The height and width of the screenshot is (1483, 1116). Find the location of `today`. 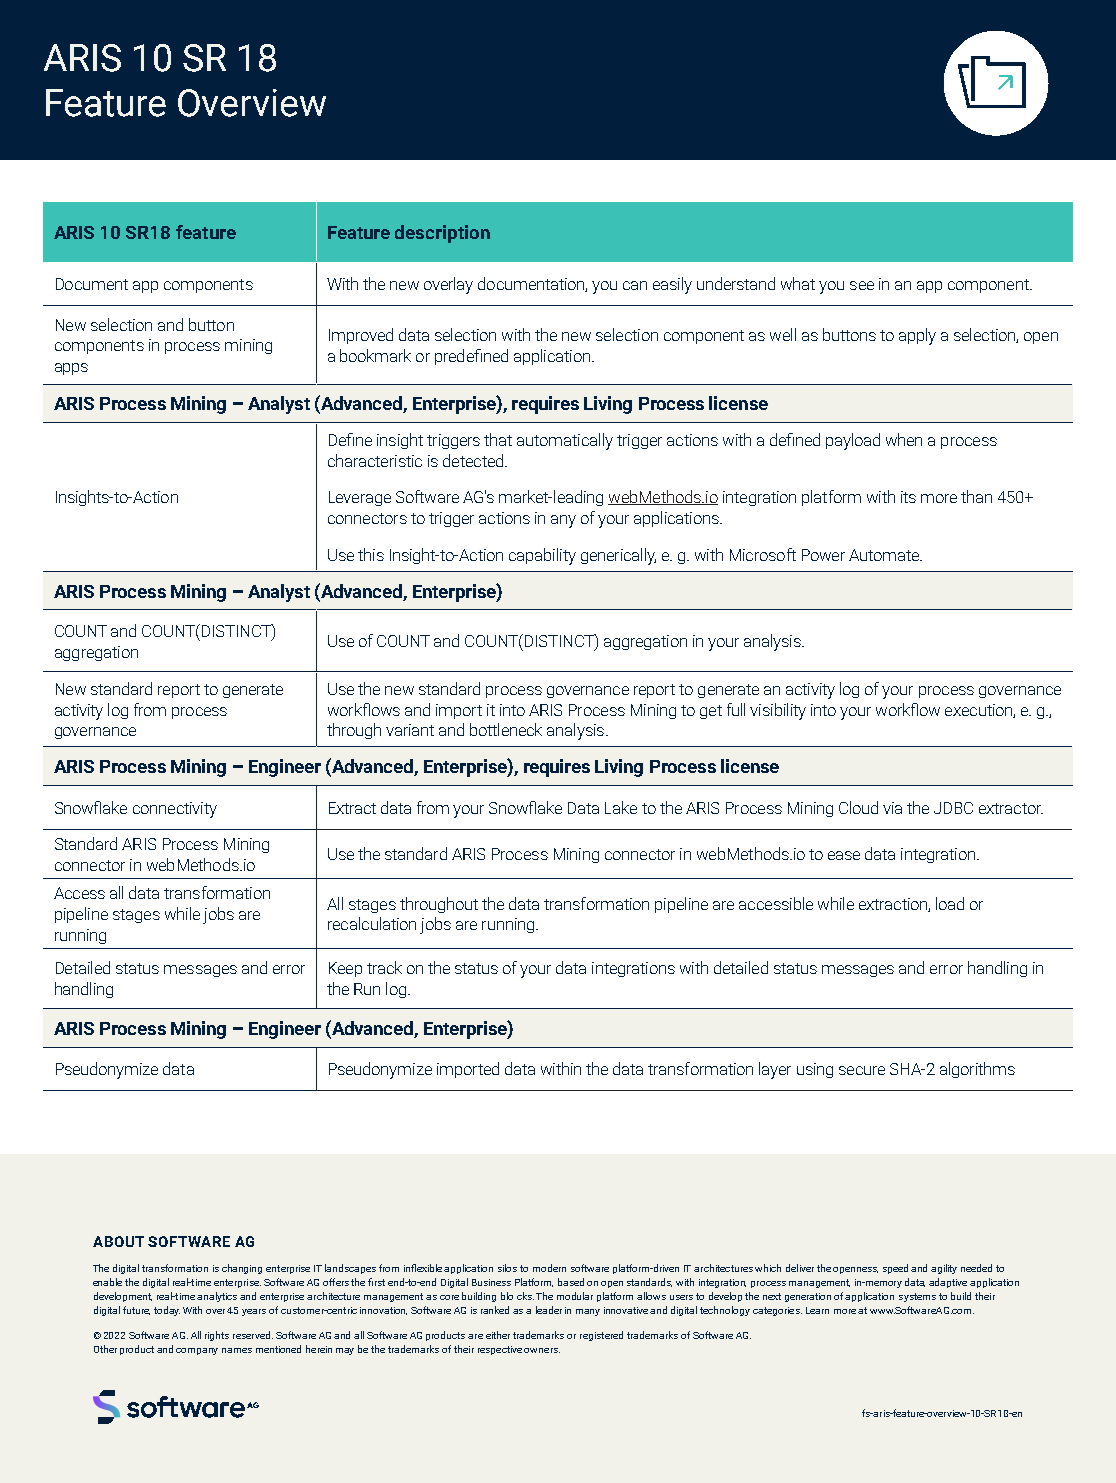

today is located at coordinates (167, 1311).
